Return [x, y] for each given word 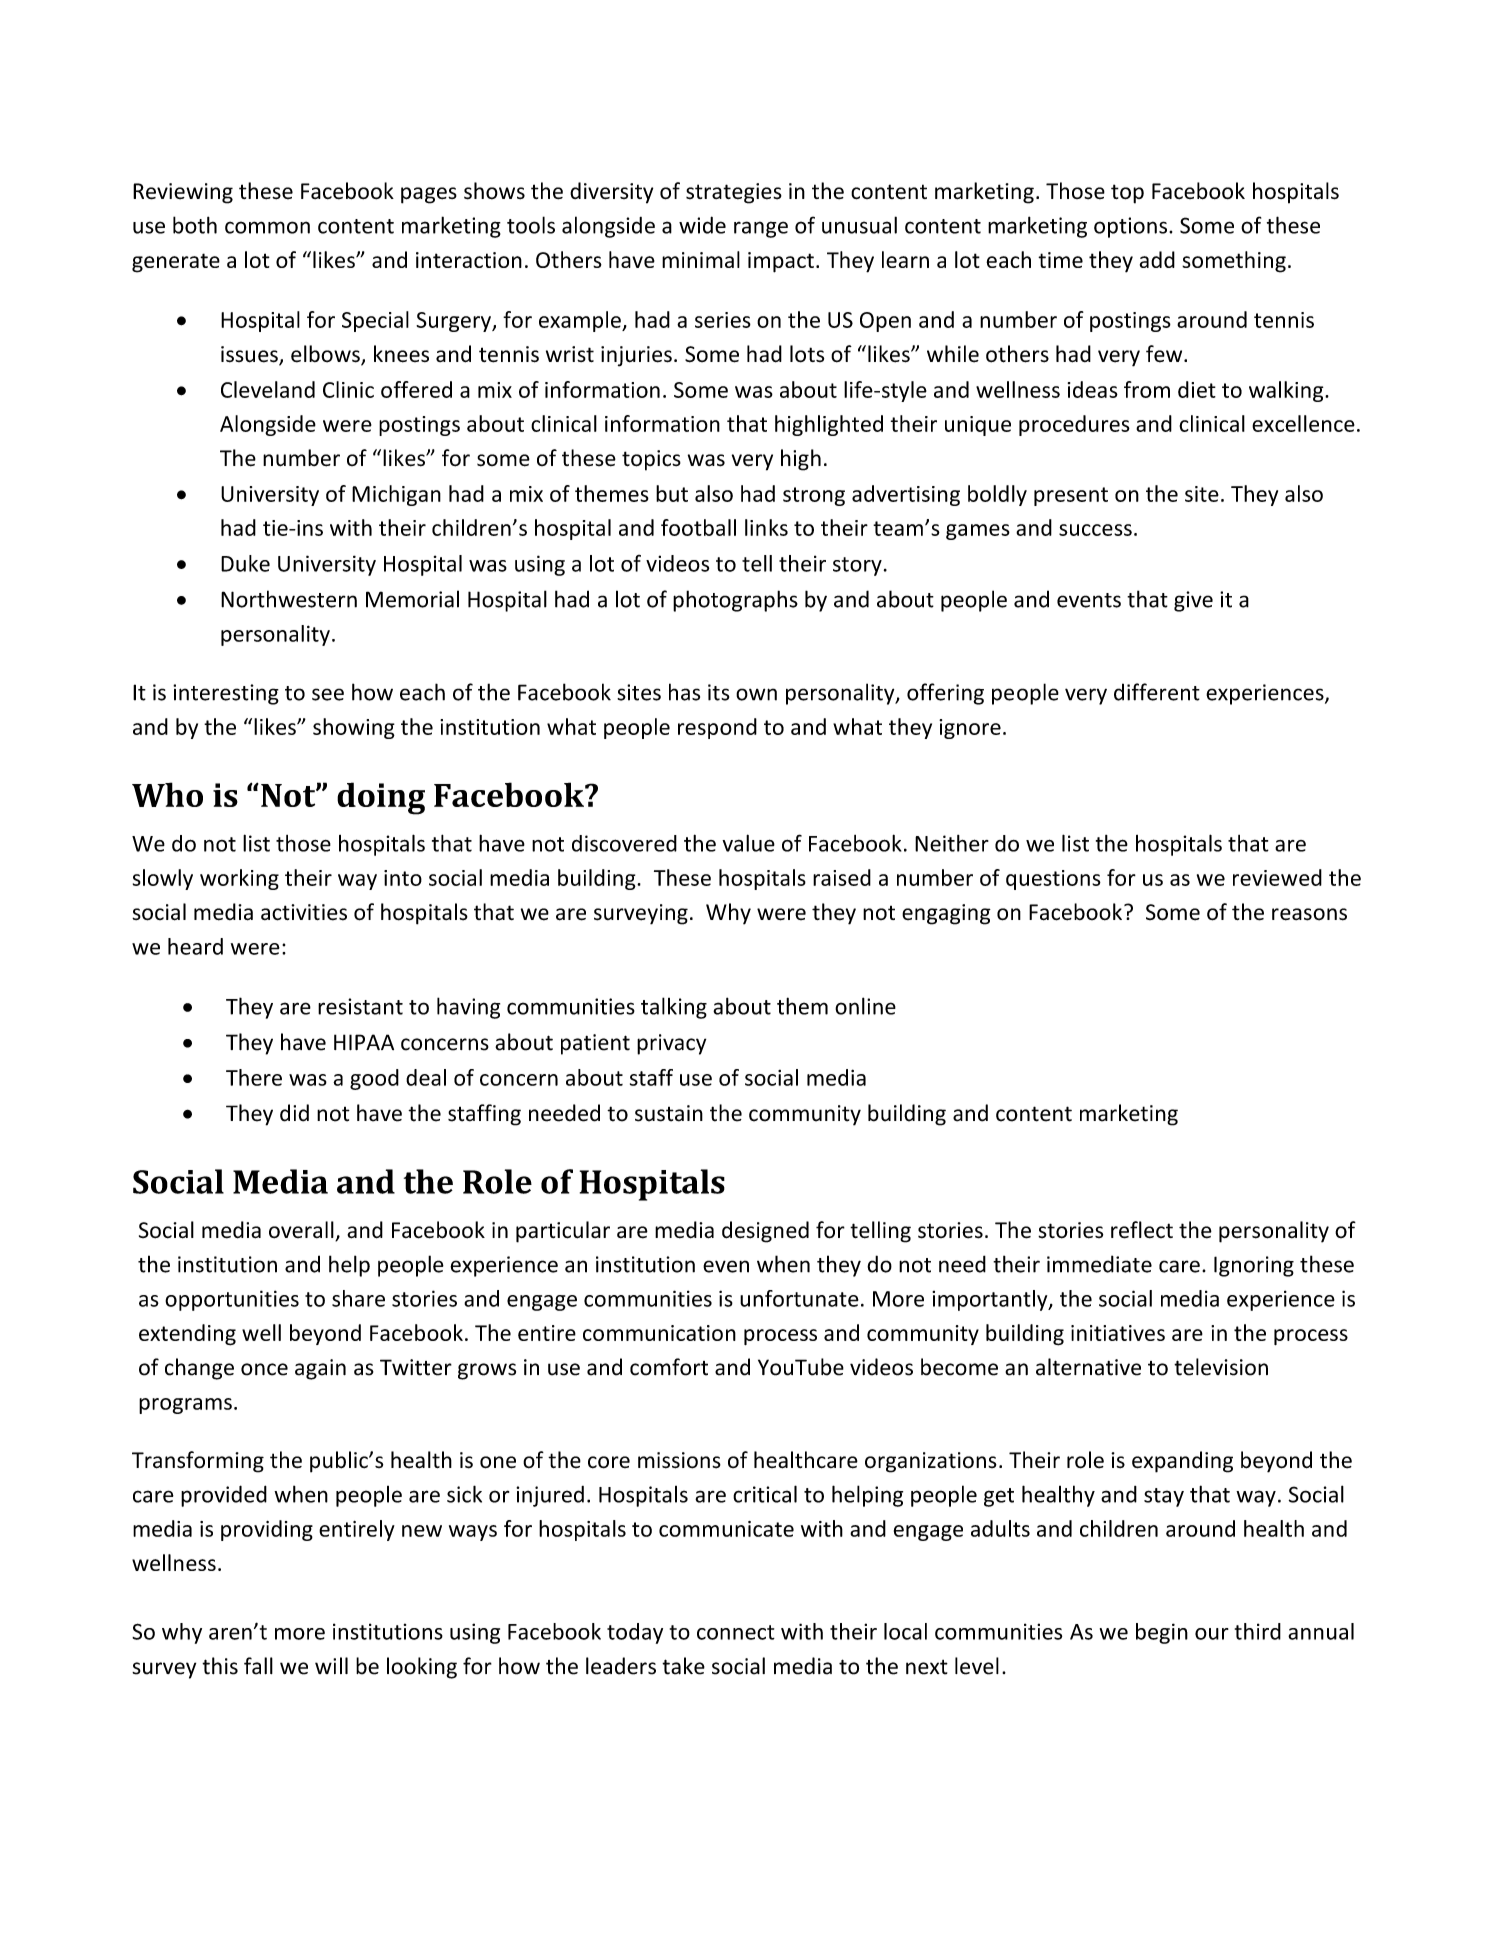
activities [304, 912]
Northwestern [289, 599]
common [267, 227]
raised [842, 877]
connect [736, 1632]
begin [1162, 1633]
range [761, 229]
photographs [735, 601]
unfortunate [799, 1298]
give [1193, 601]
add [1157, 259]
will [331, 1665]
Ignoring [1254, 1266]
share [358, 1298]
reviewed [1277, 877]
